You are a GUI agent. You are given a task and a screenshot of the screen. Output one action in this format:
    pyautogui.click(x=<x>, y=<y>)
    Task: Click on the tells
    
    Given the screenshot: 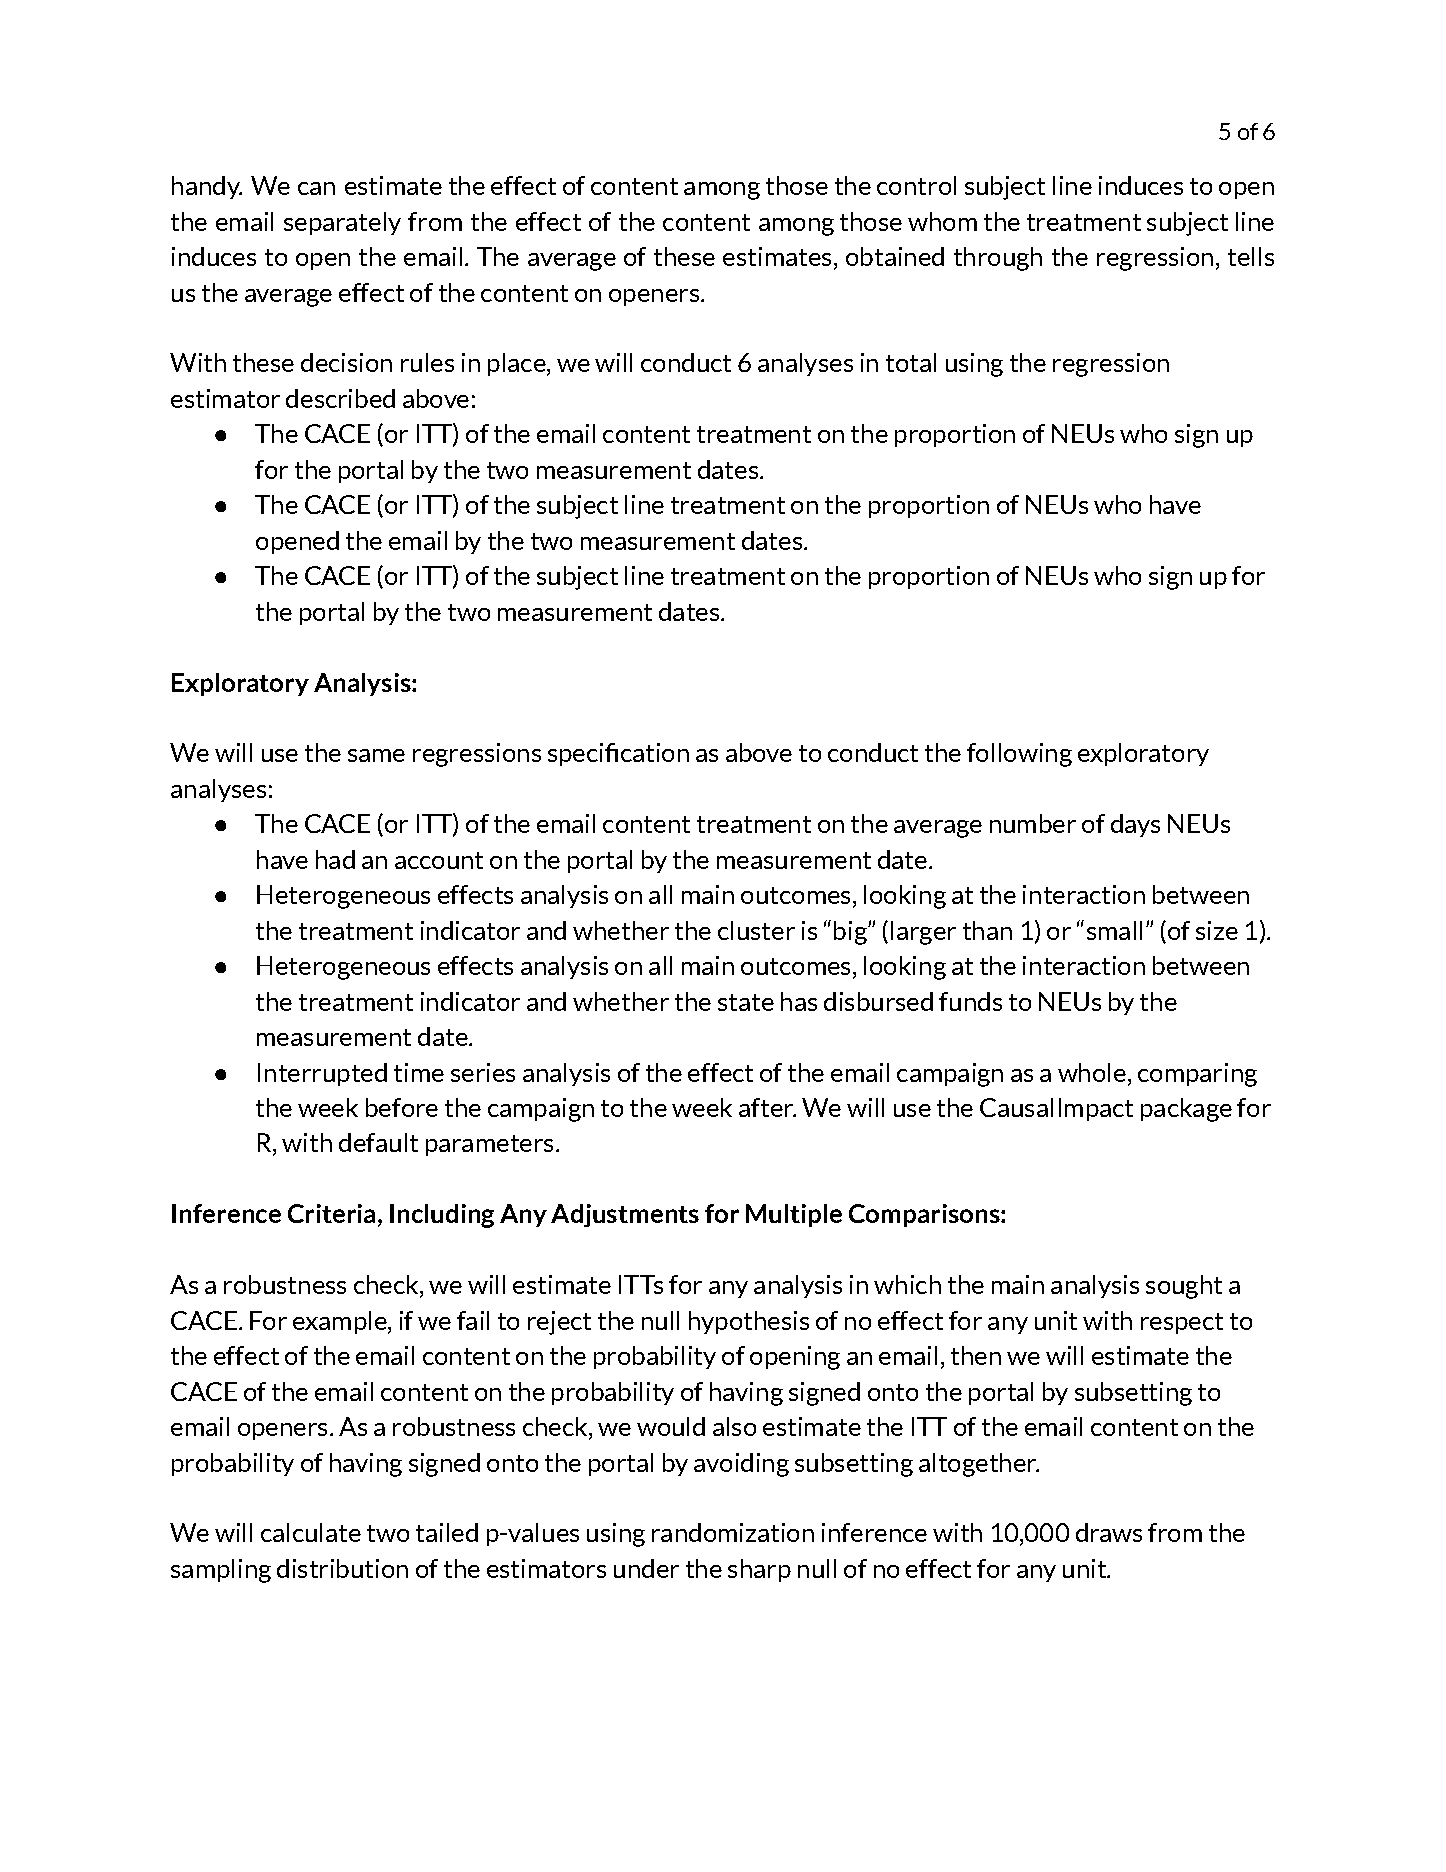 What is the action you would take?
    pyautogui.click(x=1251, y=256)
